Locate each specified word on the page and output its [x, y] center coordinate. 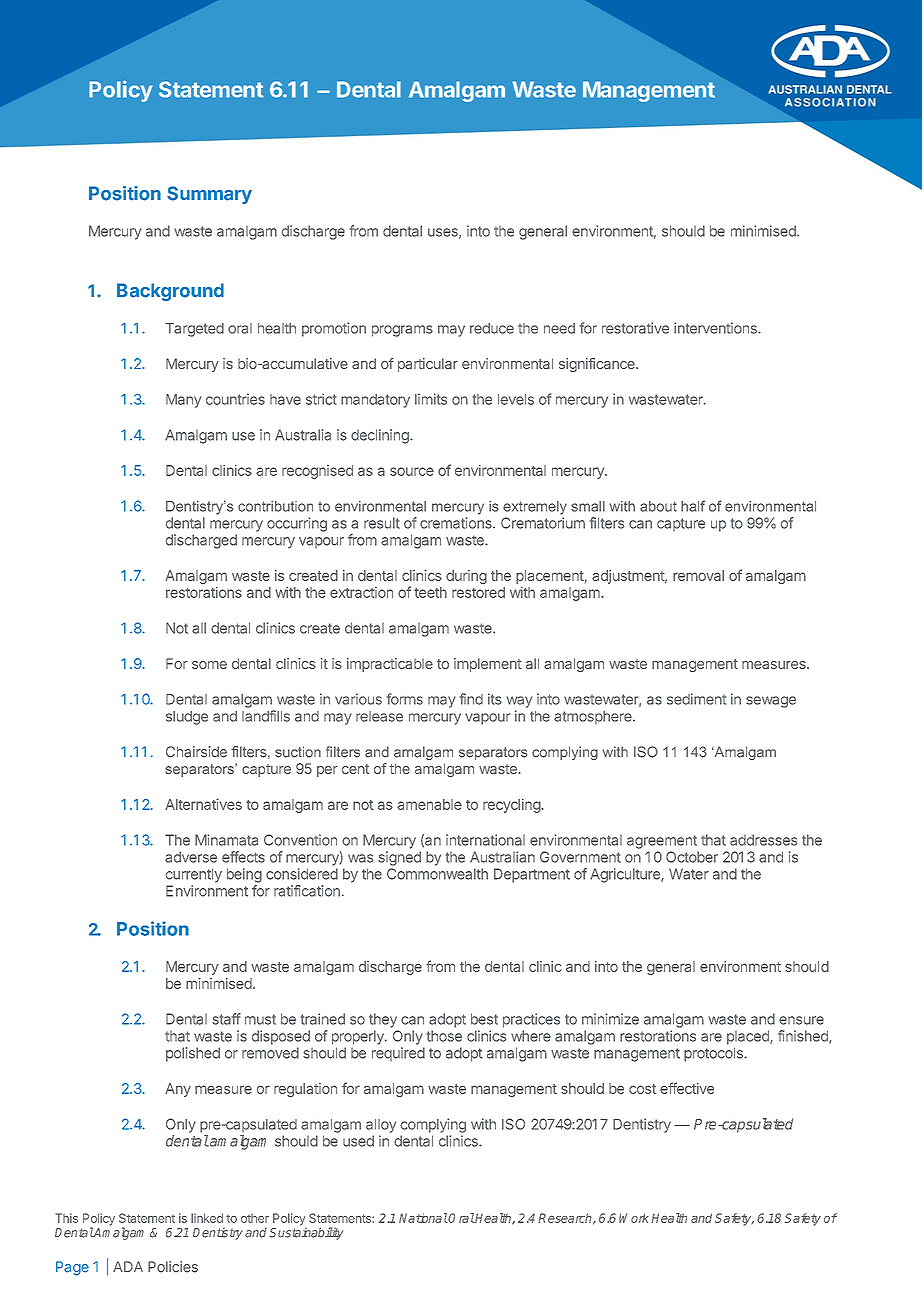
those [444, 1036]
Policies [173, 1267]
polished [193, 1054]
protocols [714, 1054]
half [693, 506]
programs [402, 331]
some [209, 665]
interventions [716, 328]
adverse [191, 857]
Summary [209, 195]
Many [184, 401]
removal [698, 575]
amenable [429, 804]
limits [431, 399]
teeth [430, 592]
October [692, 857]
